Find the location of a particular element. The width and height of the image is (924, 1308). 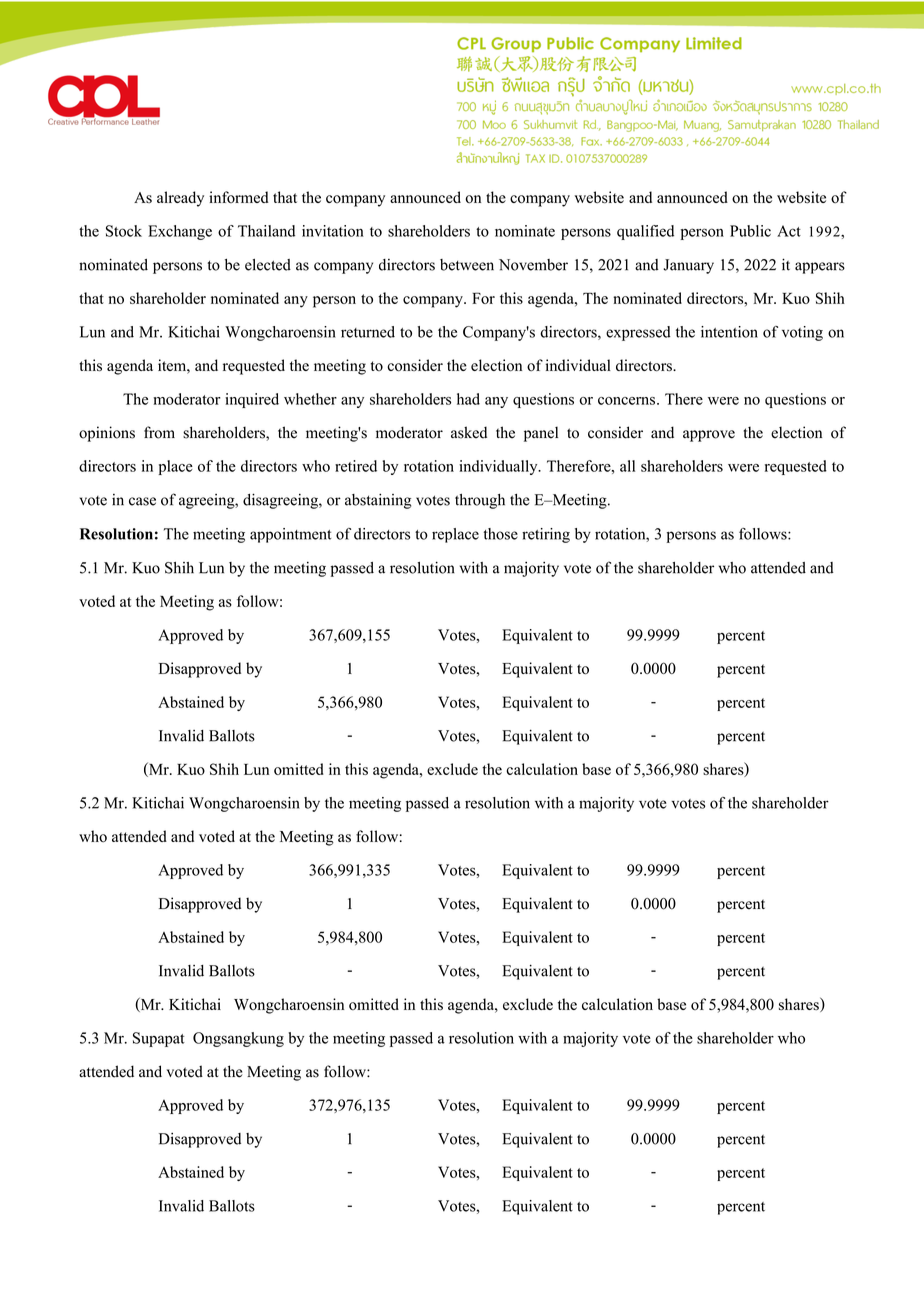

appointment is located at coordinates (291, 535).
